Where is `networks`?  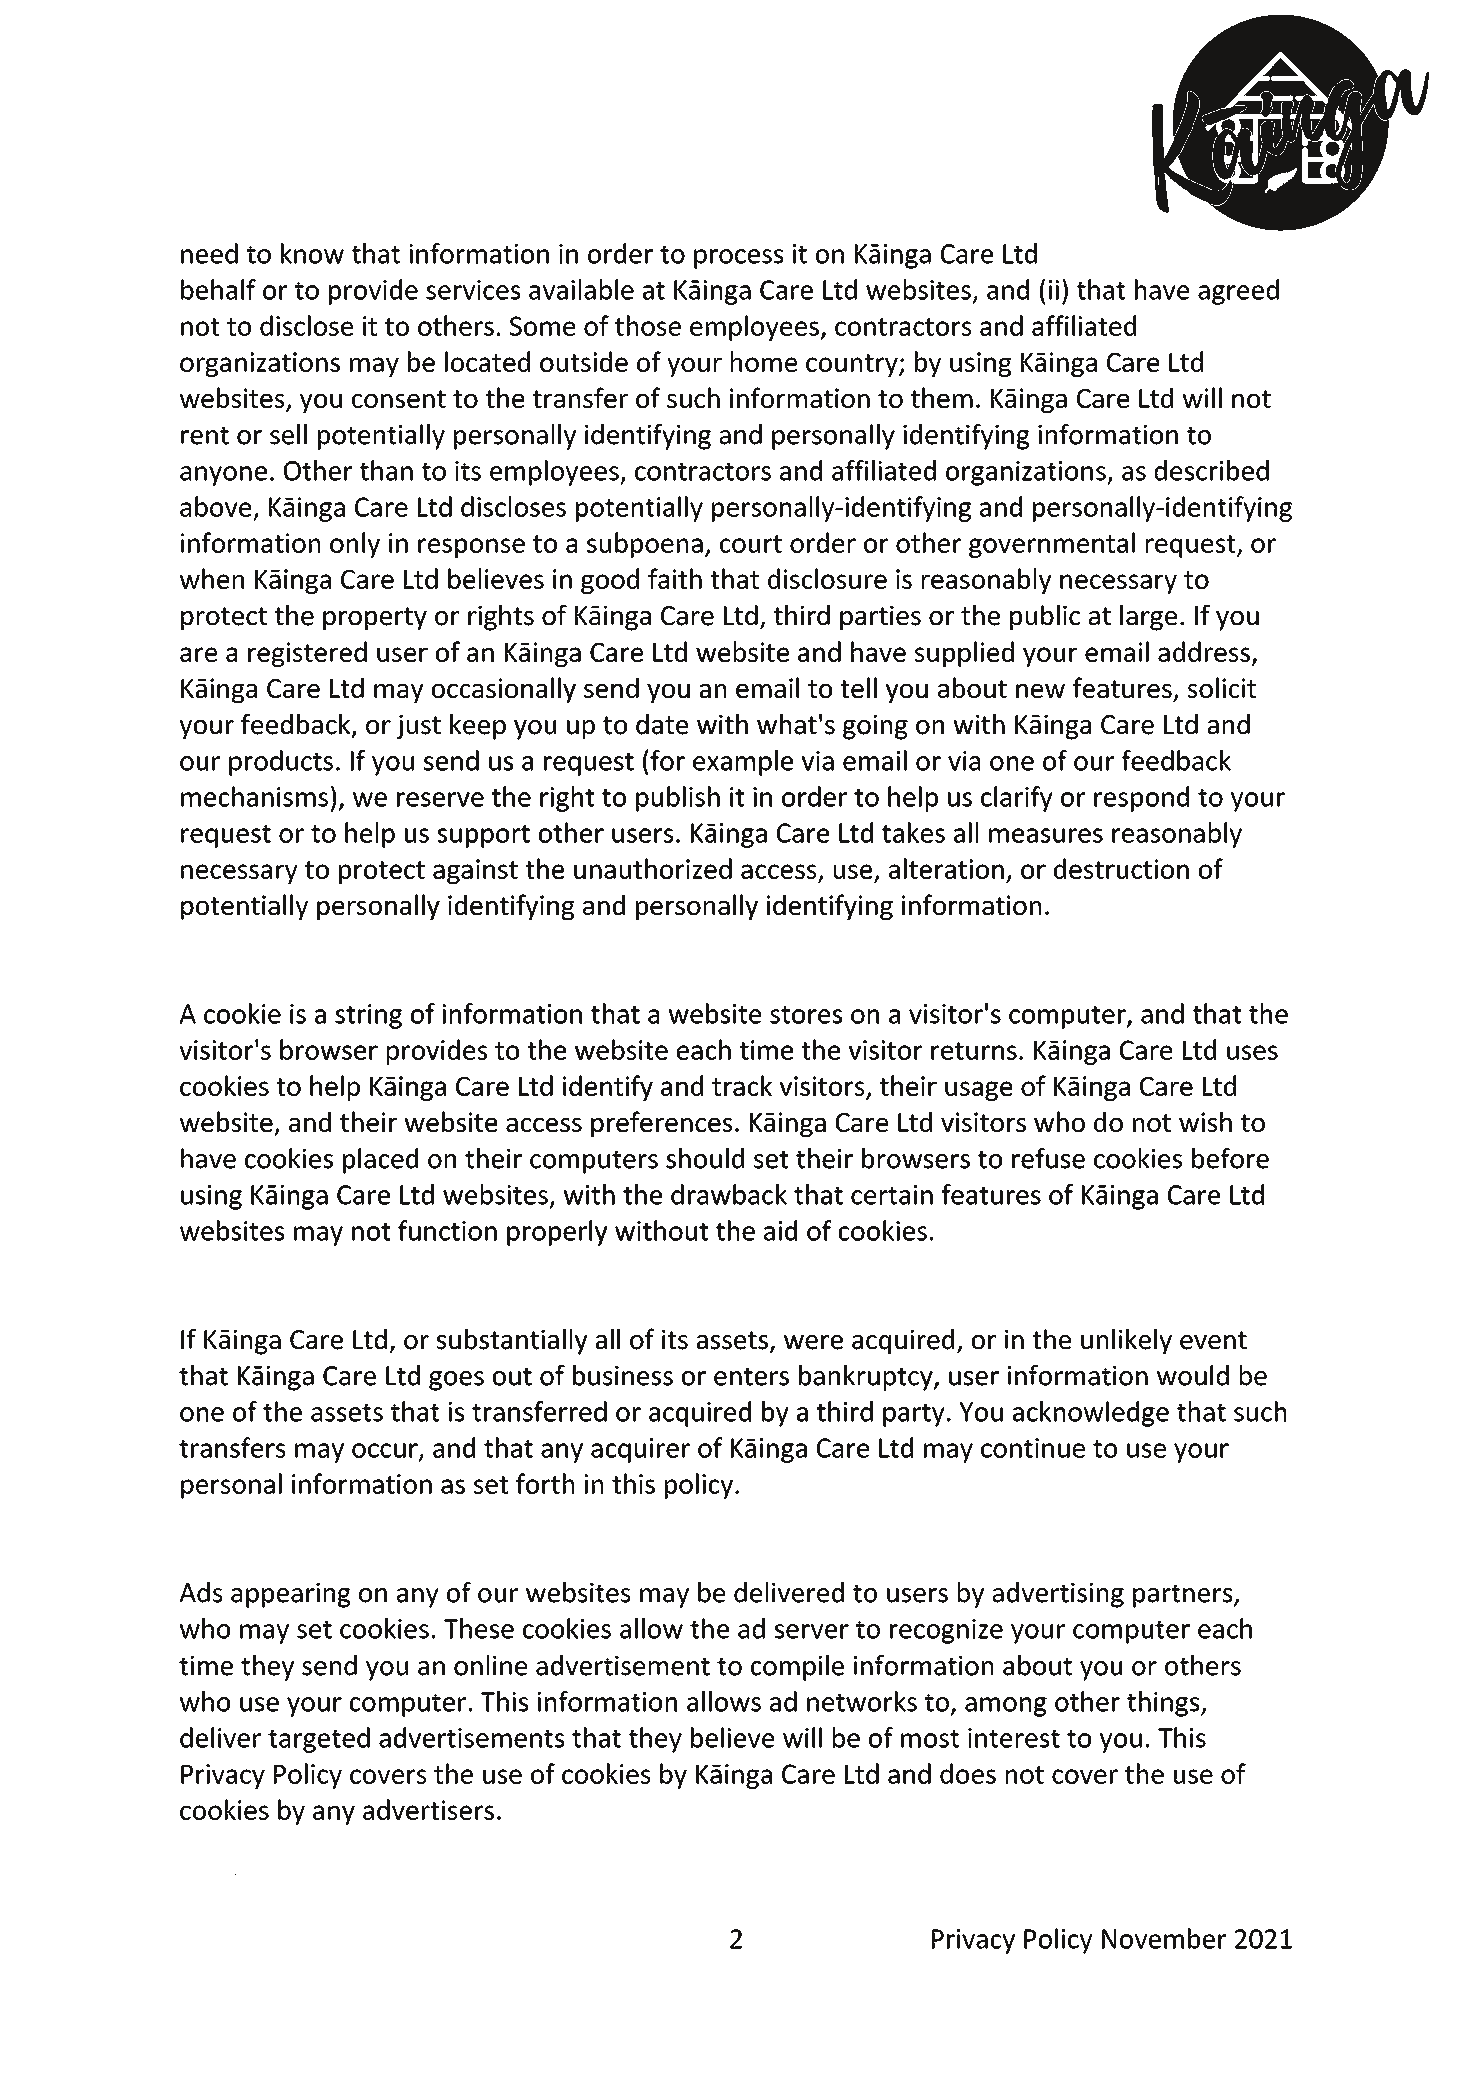 networks is located at coordinates (862, 1701).
